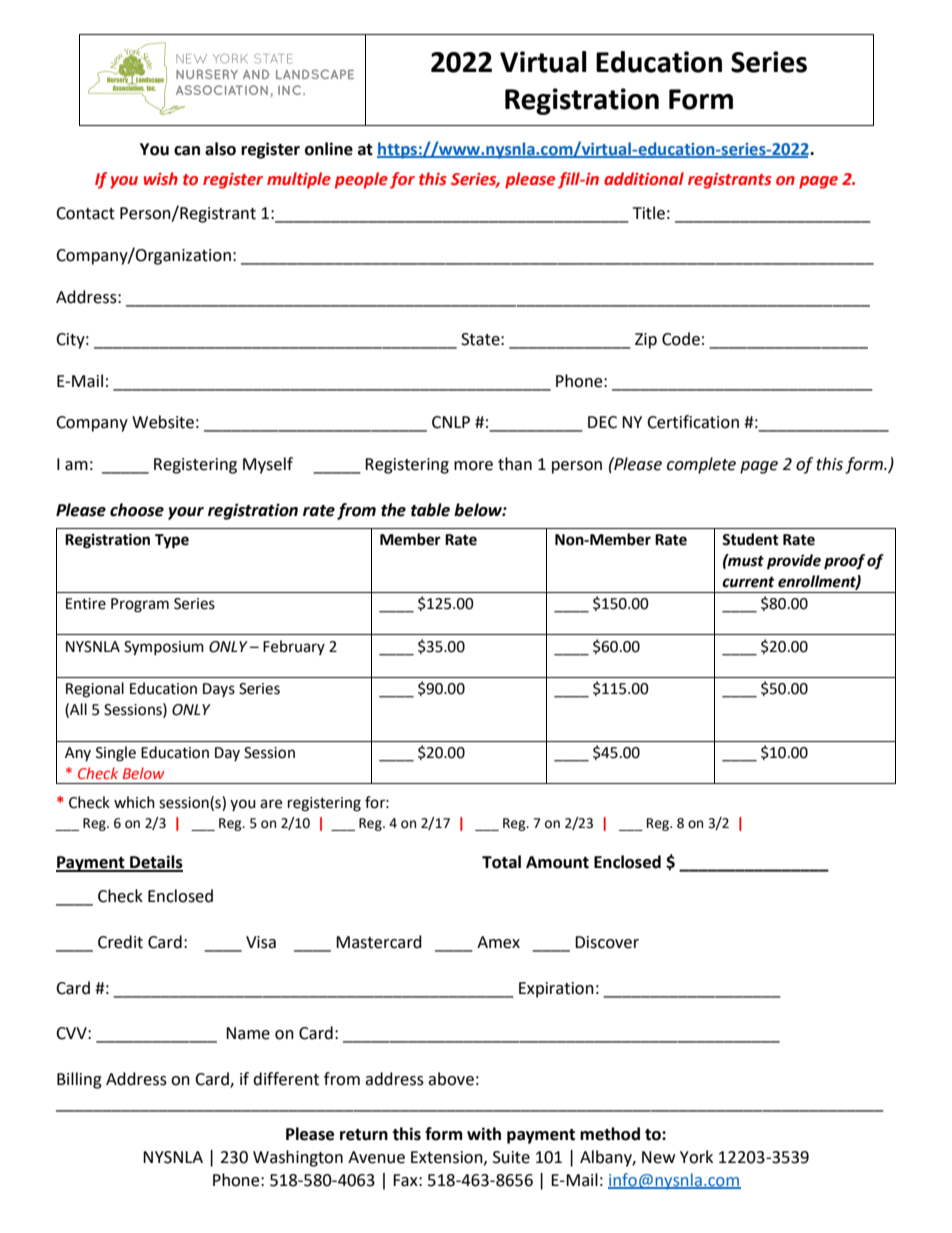  I want to click on additional, so click(644, 179).
